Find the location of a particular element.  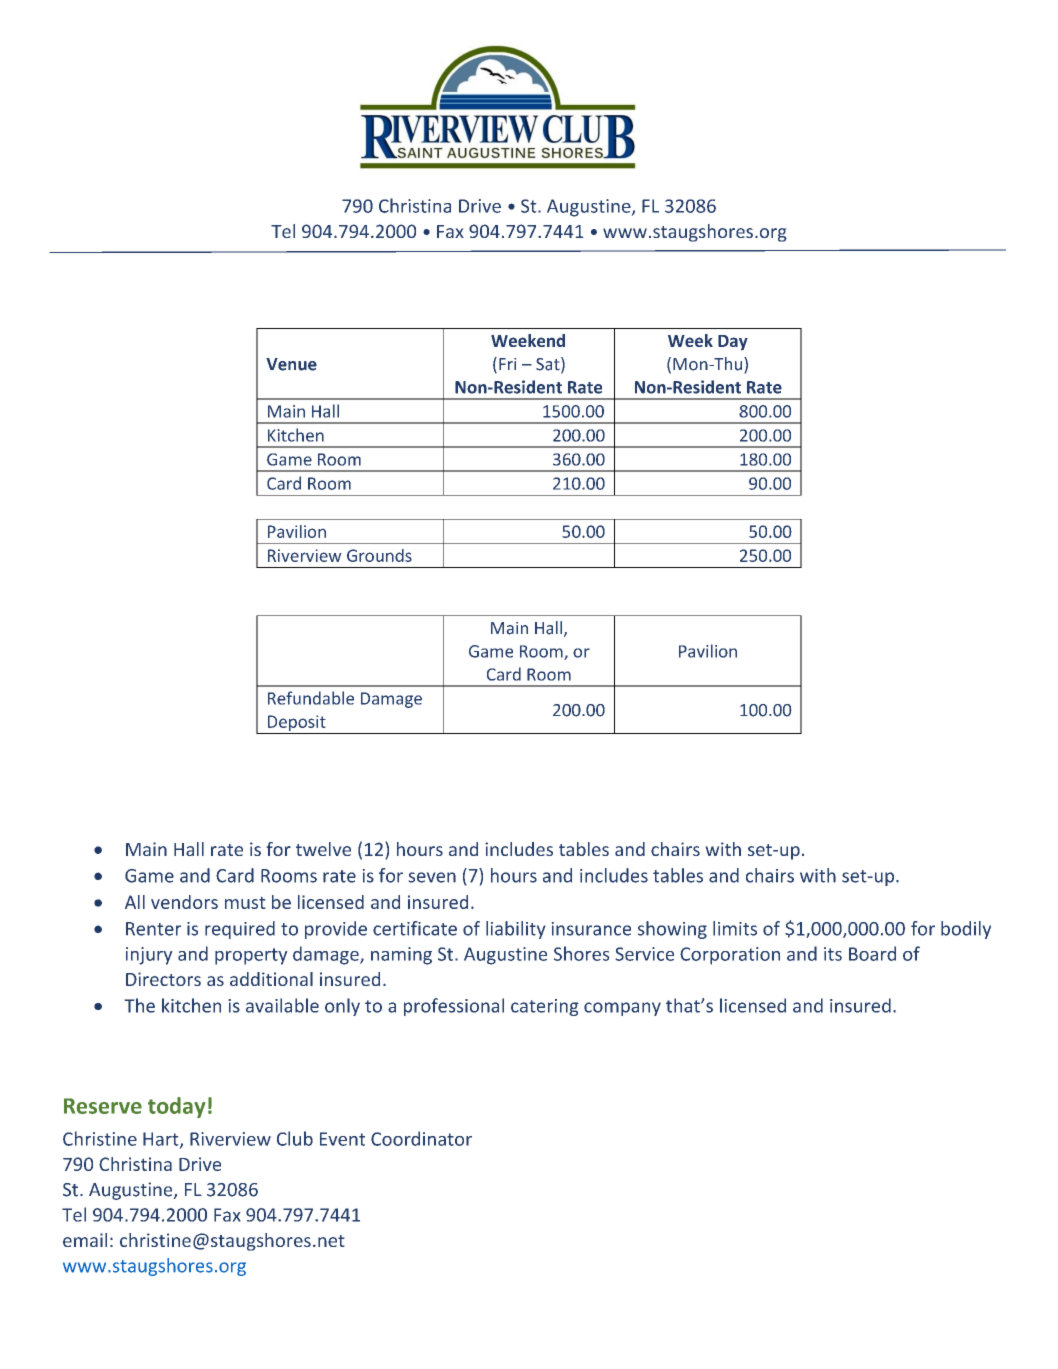

Grounds is located at coordinates (379, 555).
